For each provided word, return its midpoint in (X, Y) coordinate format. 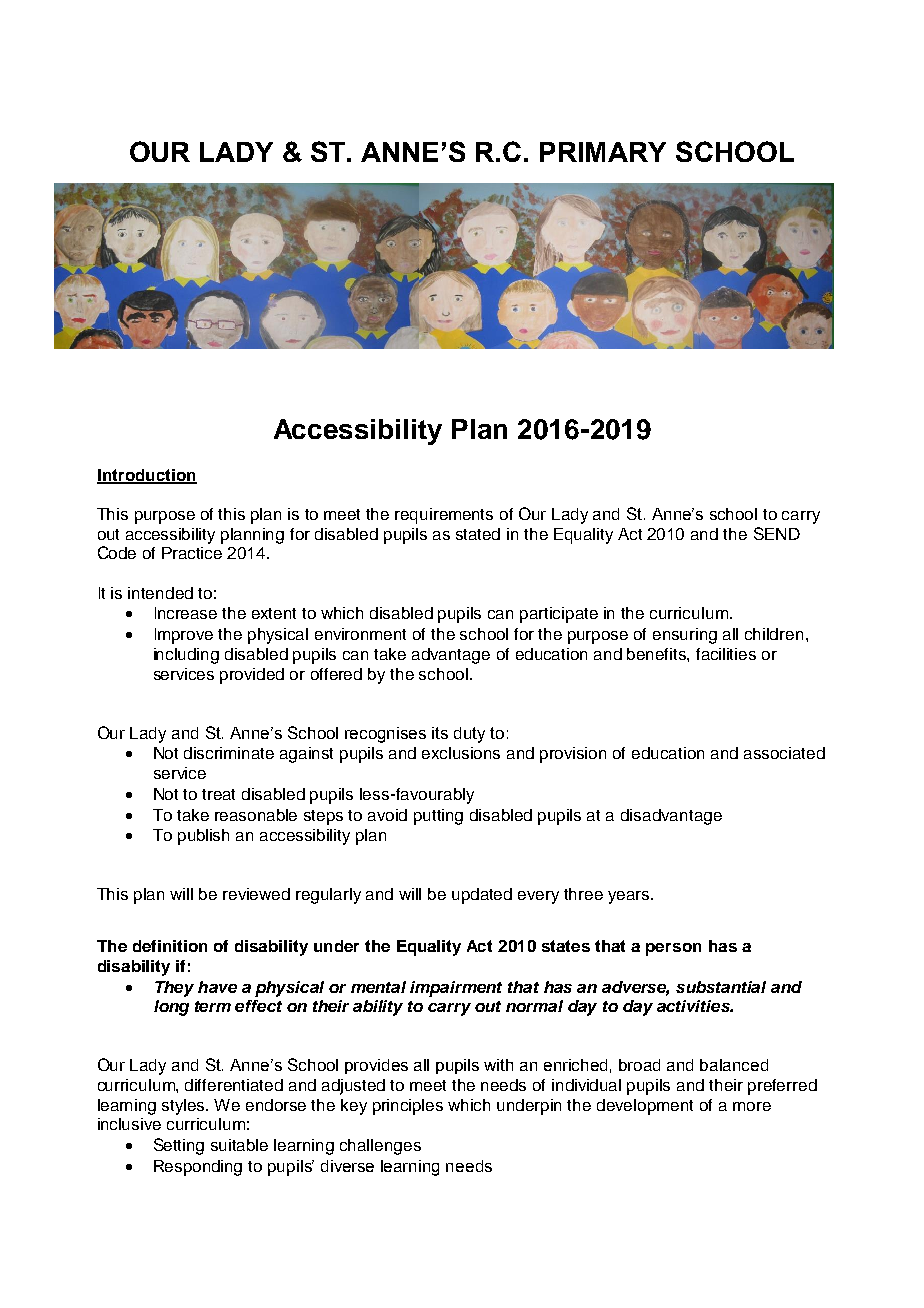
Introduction (147, 476)
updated (482, 896)
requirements (444, 516)
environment (360, 634)
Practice (192, 553)
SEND (777, 533)
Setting (179, 1146)
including (186, 656)
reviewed (256, 894)
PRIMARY (603, 152)
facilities (726, 654)
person (673, 949)
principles (408, 1107)
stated (478, 534)
